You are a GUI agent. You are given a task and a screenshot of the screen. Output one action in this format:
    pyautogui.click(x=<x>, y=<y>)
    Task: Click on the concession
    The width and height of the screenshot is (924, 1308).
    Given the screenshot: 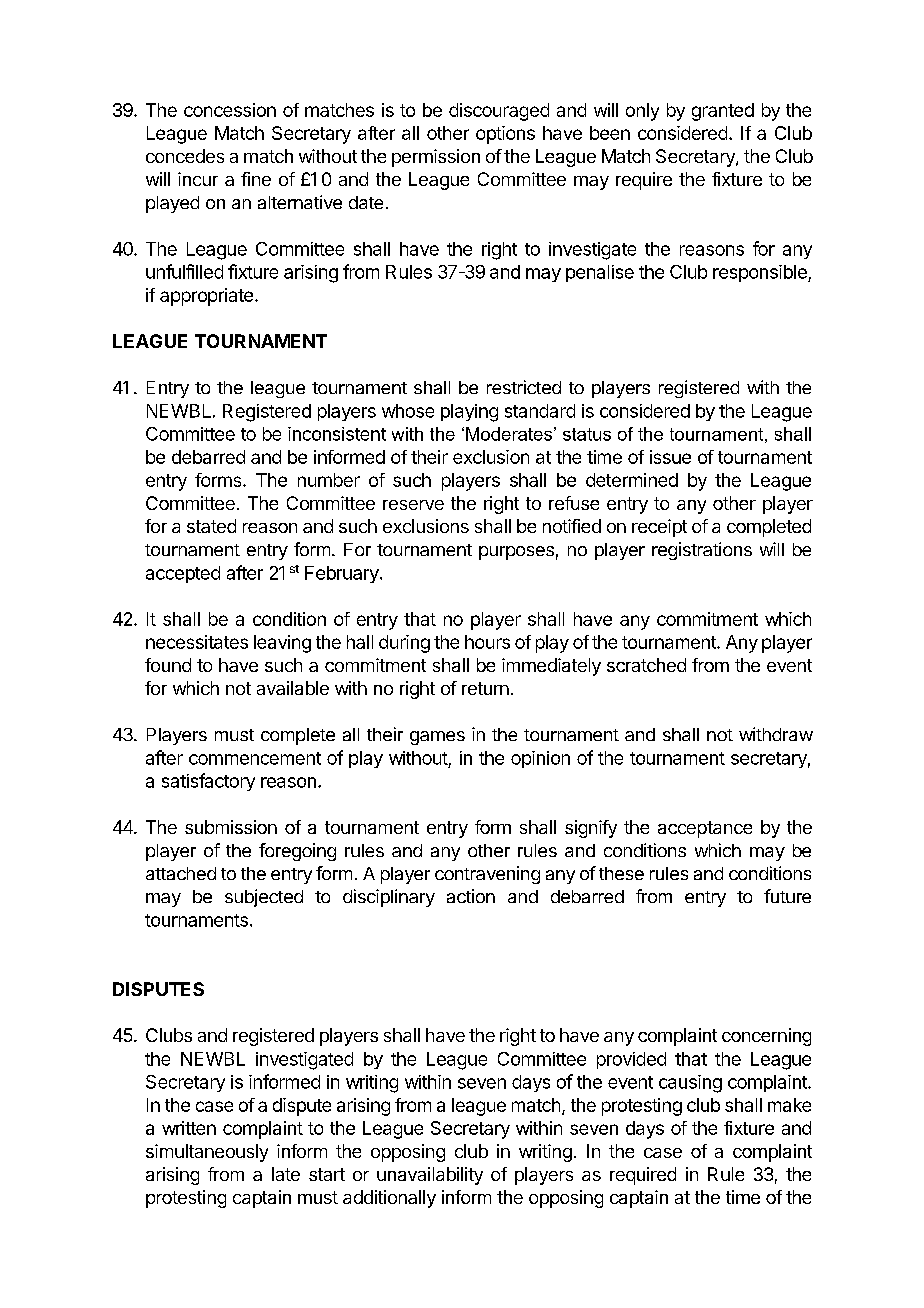 What is the action you would take?
    pyautogui.click(x=230, y=110)
